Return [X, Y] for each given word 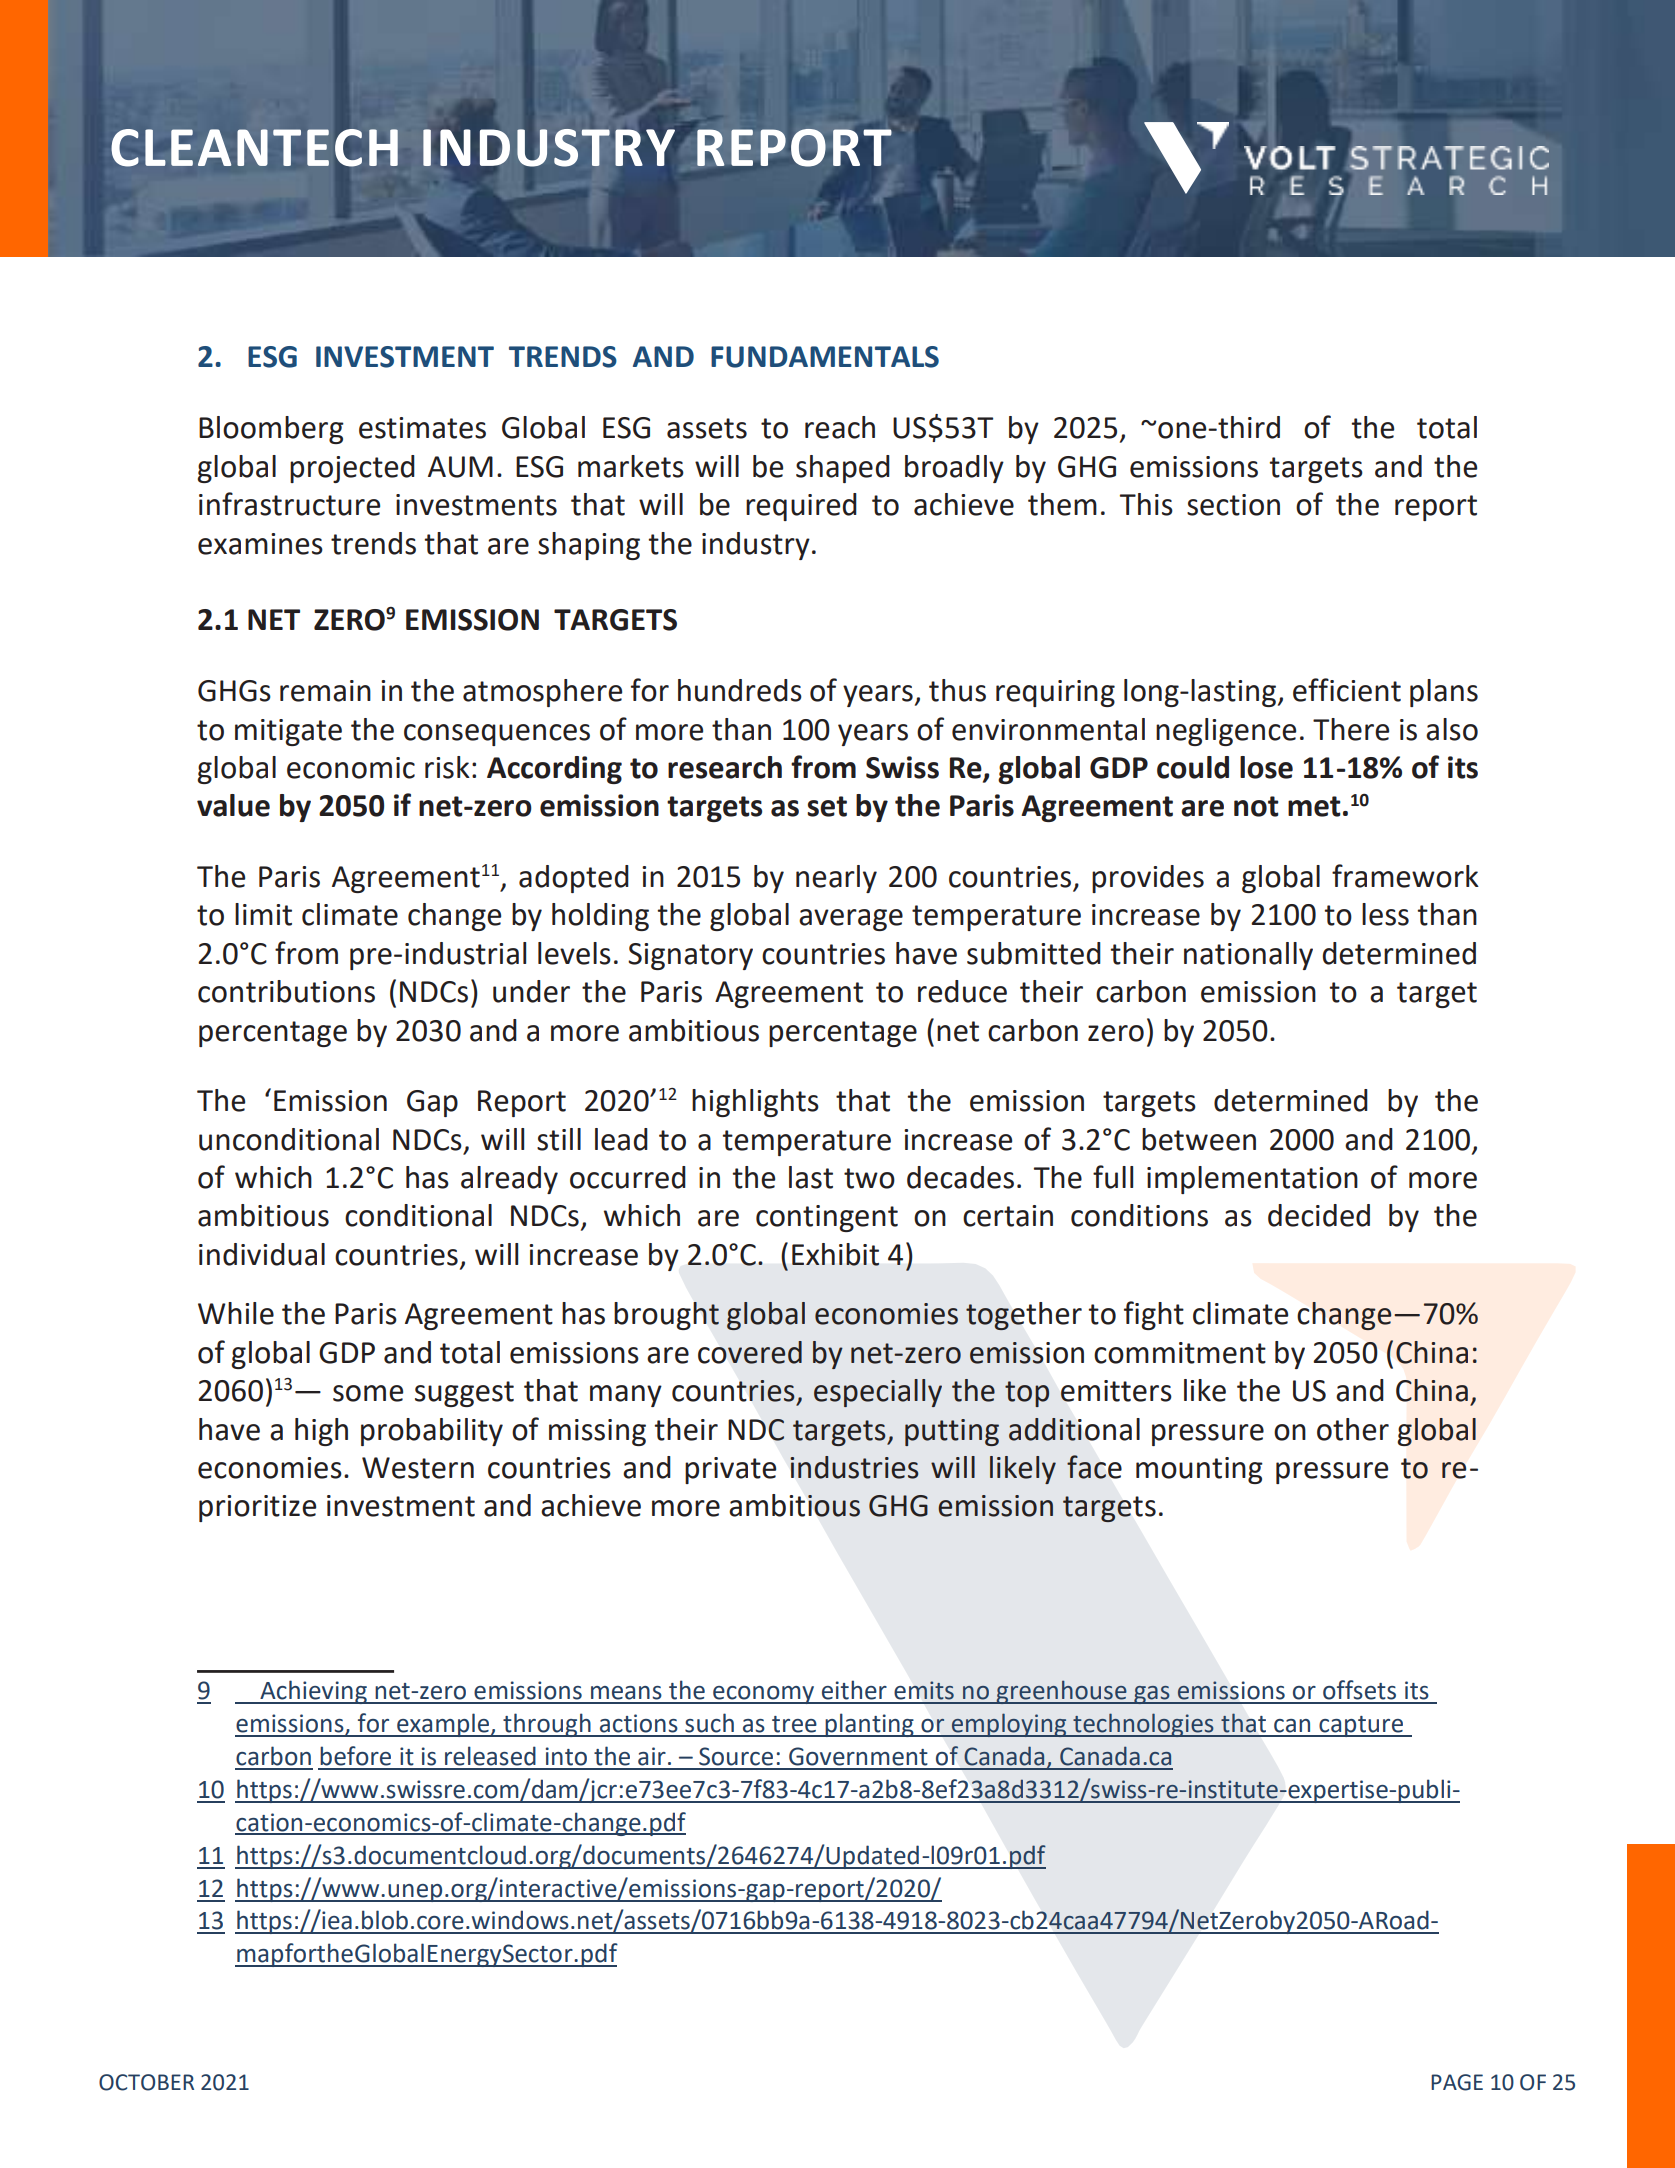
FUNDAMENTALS [825, 357]
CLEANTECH [254, 148]
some [368, 1393]
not [1256, 806]
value [233, 805]
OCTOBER [146, 2082]
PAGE [1457, 2082]
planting [869, 1725]
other [1353, 1429]
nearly [836, 879]
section [1233, 505]
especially [878, 1393]
